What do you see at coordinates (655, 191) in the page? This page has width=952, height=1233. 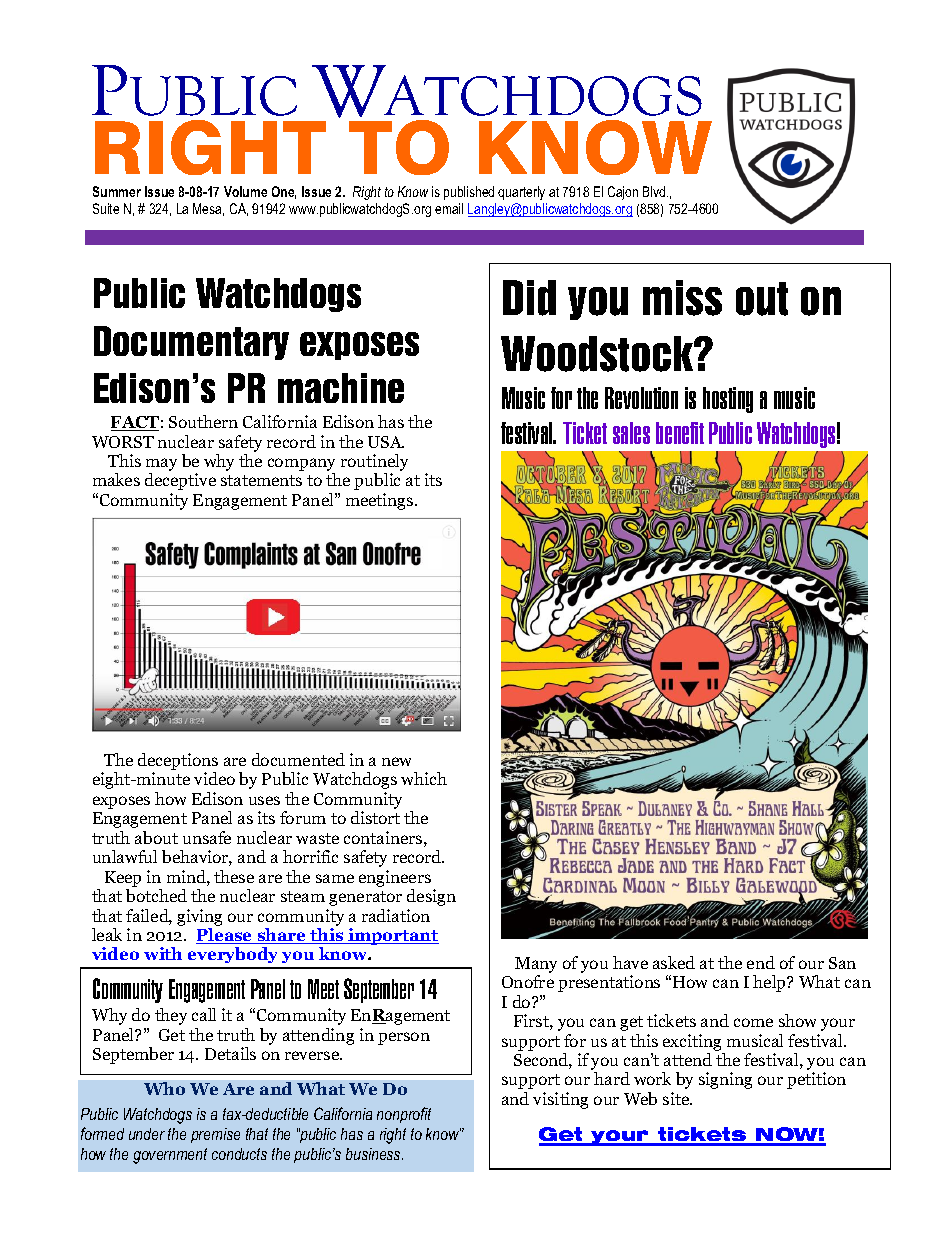 I see `Blvd` at bounding box center [655, 191].
